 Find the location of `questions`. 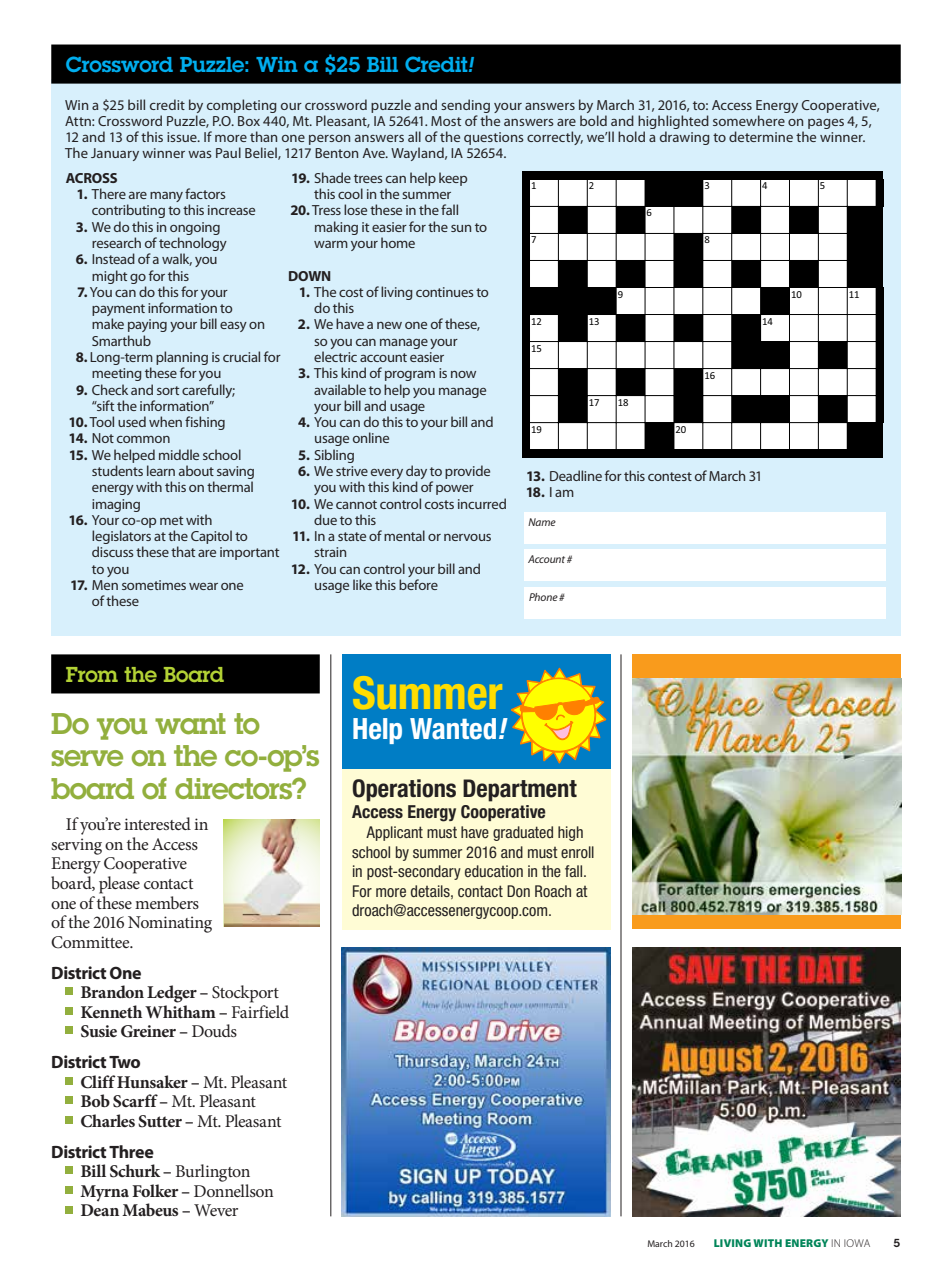

questions is located at coordinates (494, 138).
